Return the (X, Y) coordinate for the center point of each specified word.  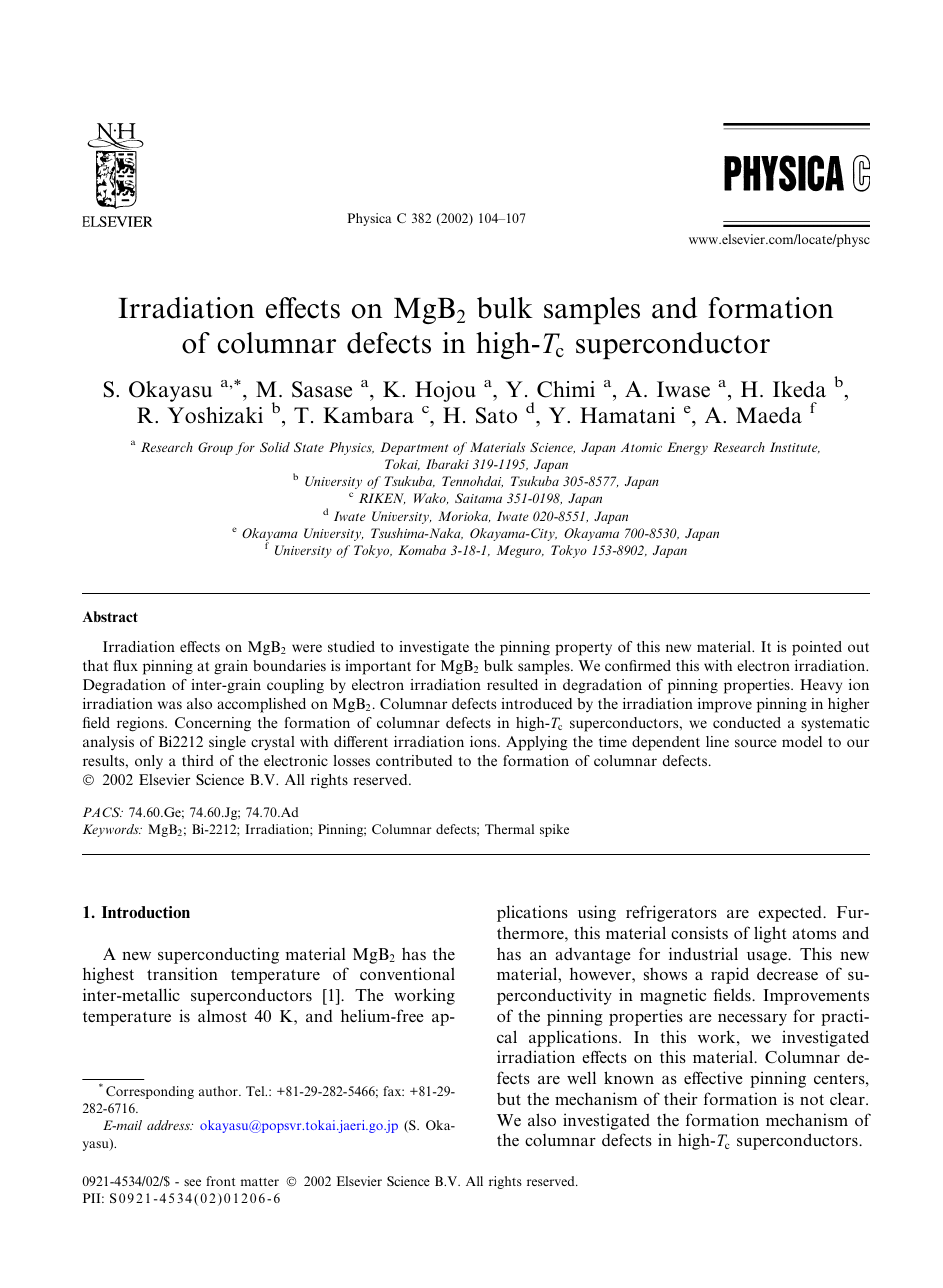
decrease (787, 974)
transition (182, 973)
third (198, 760)
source (755, 743)
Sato (496, 415)
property (583, 649)
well (581, 1077)
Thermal (509, 829)
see (192, 1182)
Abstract (110, 616)
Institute (795, 447)
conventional (407, 973)
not (812, 1099)
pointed (817, 648)
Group (215, 448)
